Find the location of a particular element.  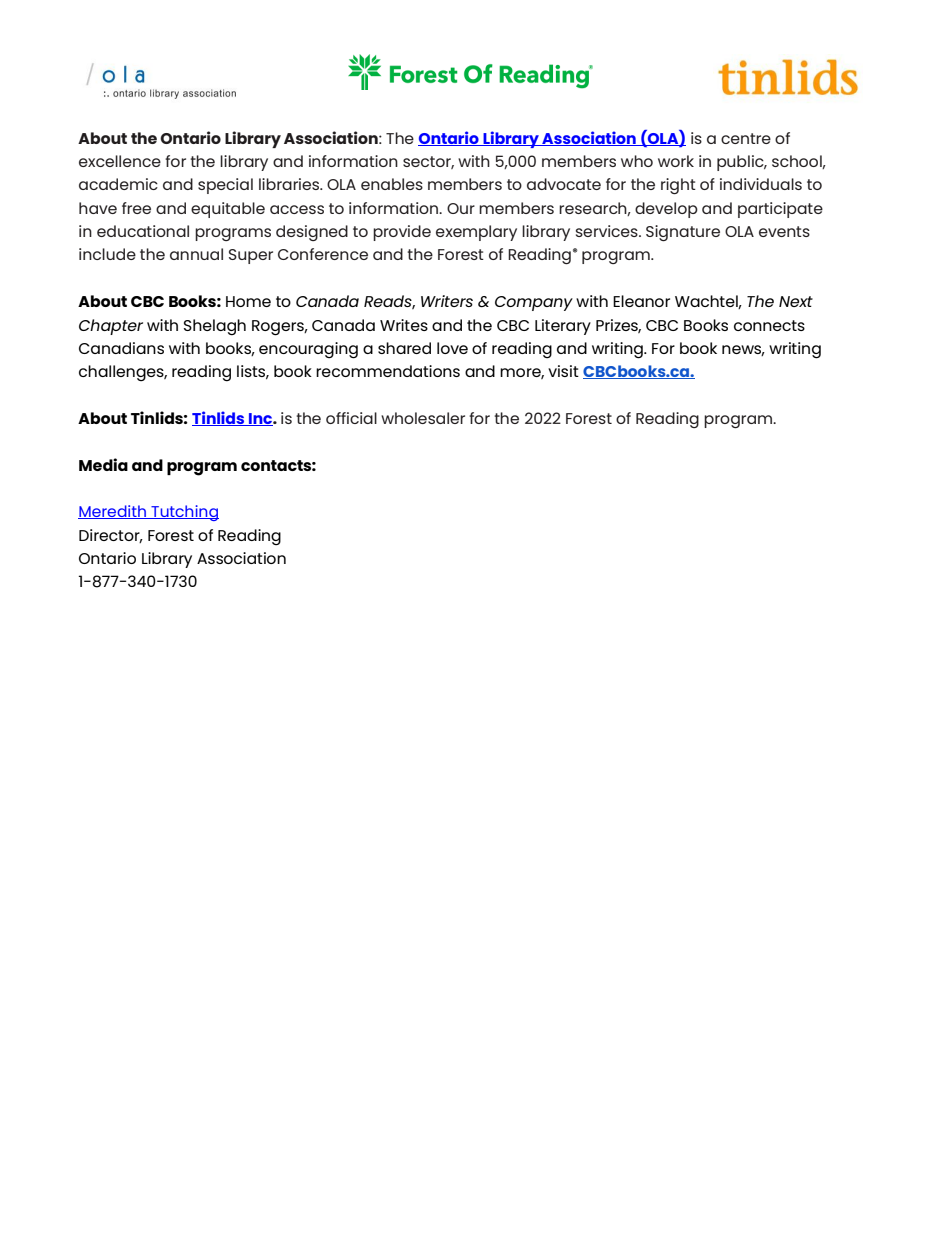

Chapter is located at coordinates (111, 327).
